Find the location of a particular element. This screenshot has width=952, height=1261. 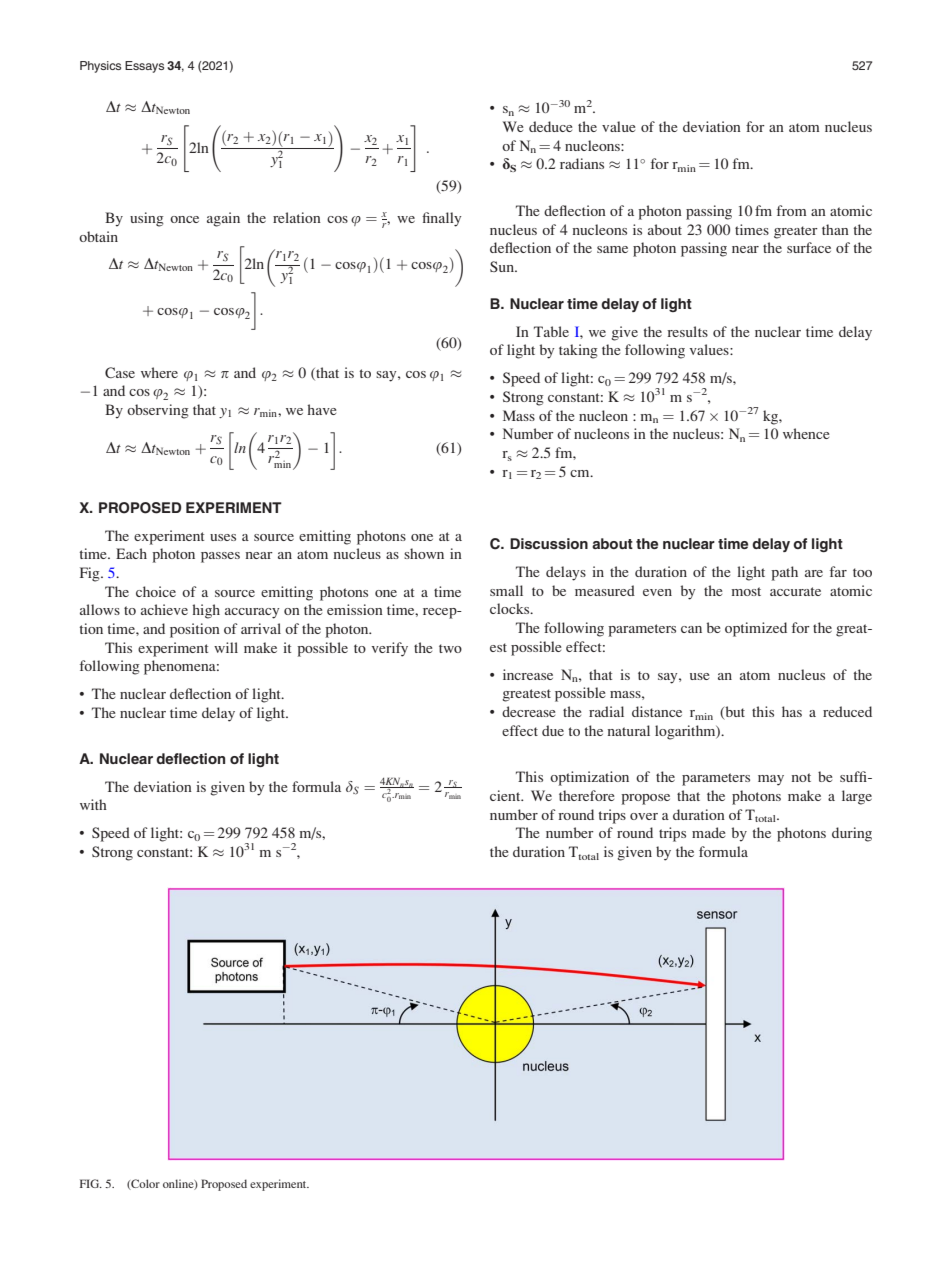

therefore is located at coordinates (586, 795).
